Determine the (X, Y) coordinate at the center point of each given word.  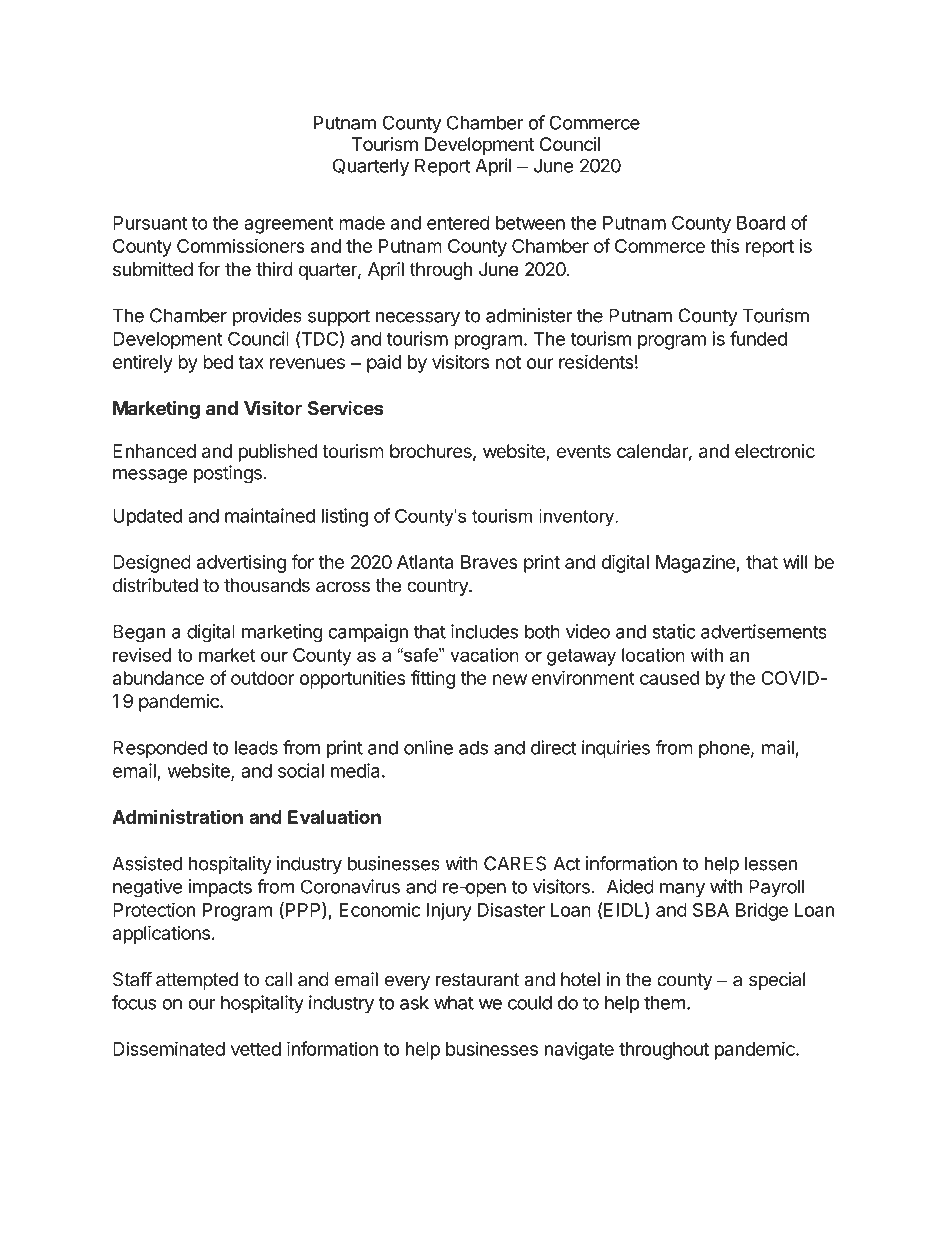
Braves (489, 562)
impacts (220, 888)
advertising (241, 563)
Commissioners (241, 245)
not (508, 362)
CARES (515, 863)
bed (218, 362)
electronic (775, 451)
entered (458, 223)
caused (669, 678)
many (682, 890)
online (428, 747)
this (724, 245)
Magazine (696, 564)
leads (256, 747)
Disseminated (169, 1048)
